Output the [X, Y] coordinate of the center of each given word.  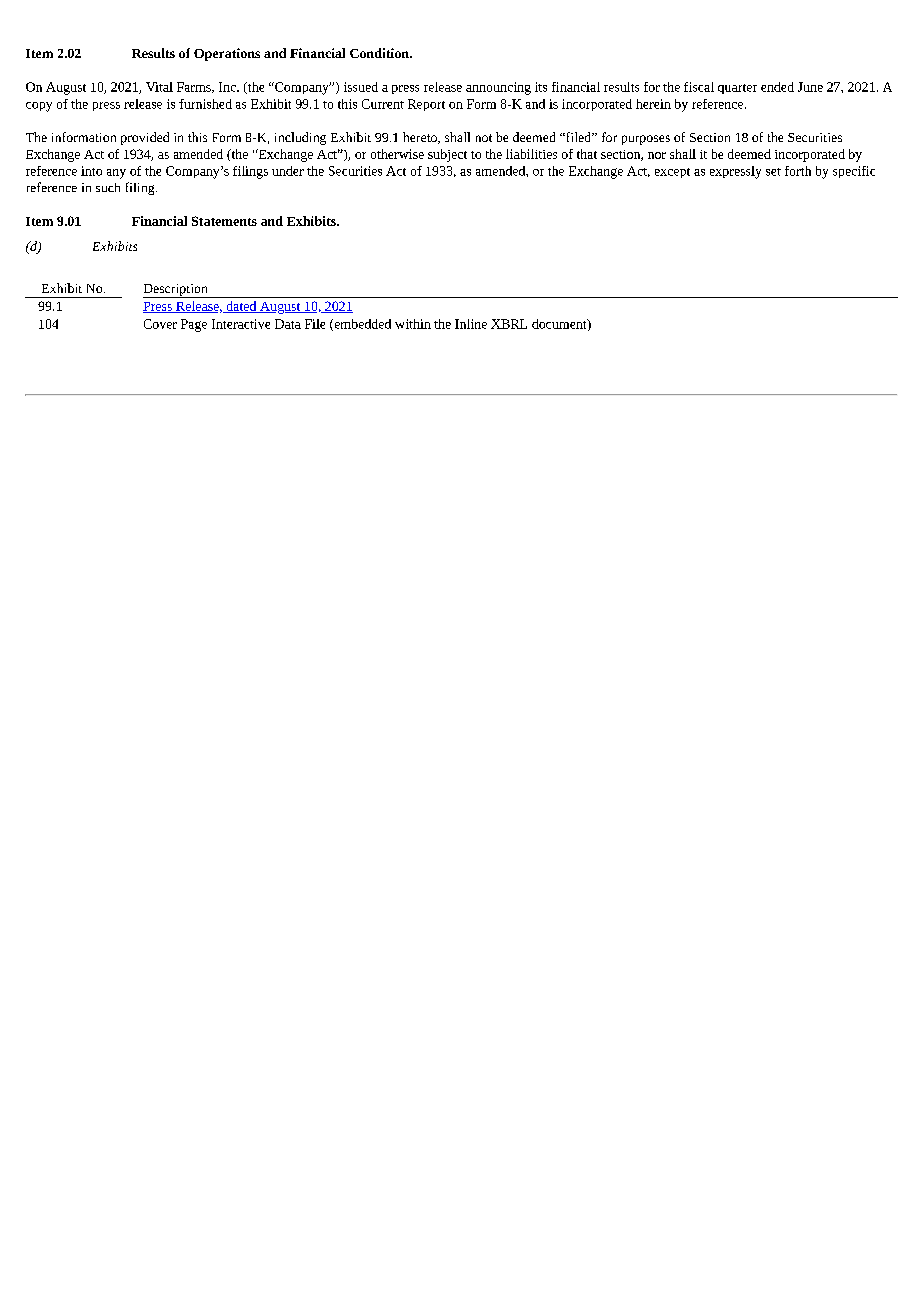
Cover [160, 324]
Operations [227, 54]
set [773, 172]
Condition [380, 53]
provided [145, 138]
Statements [224, 221]
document [560, 325]
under [288, 171]
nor [657, 155]
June [810, 87]
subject [447, 155]
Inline [471, 324]
